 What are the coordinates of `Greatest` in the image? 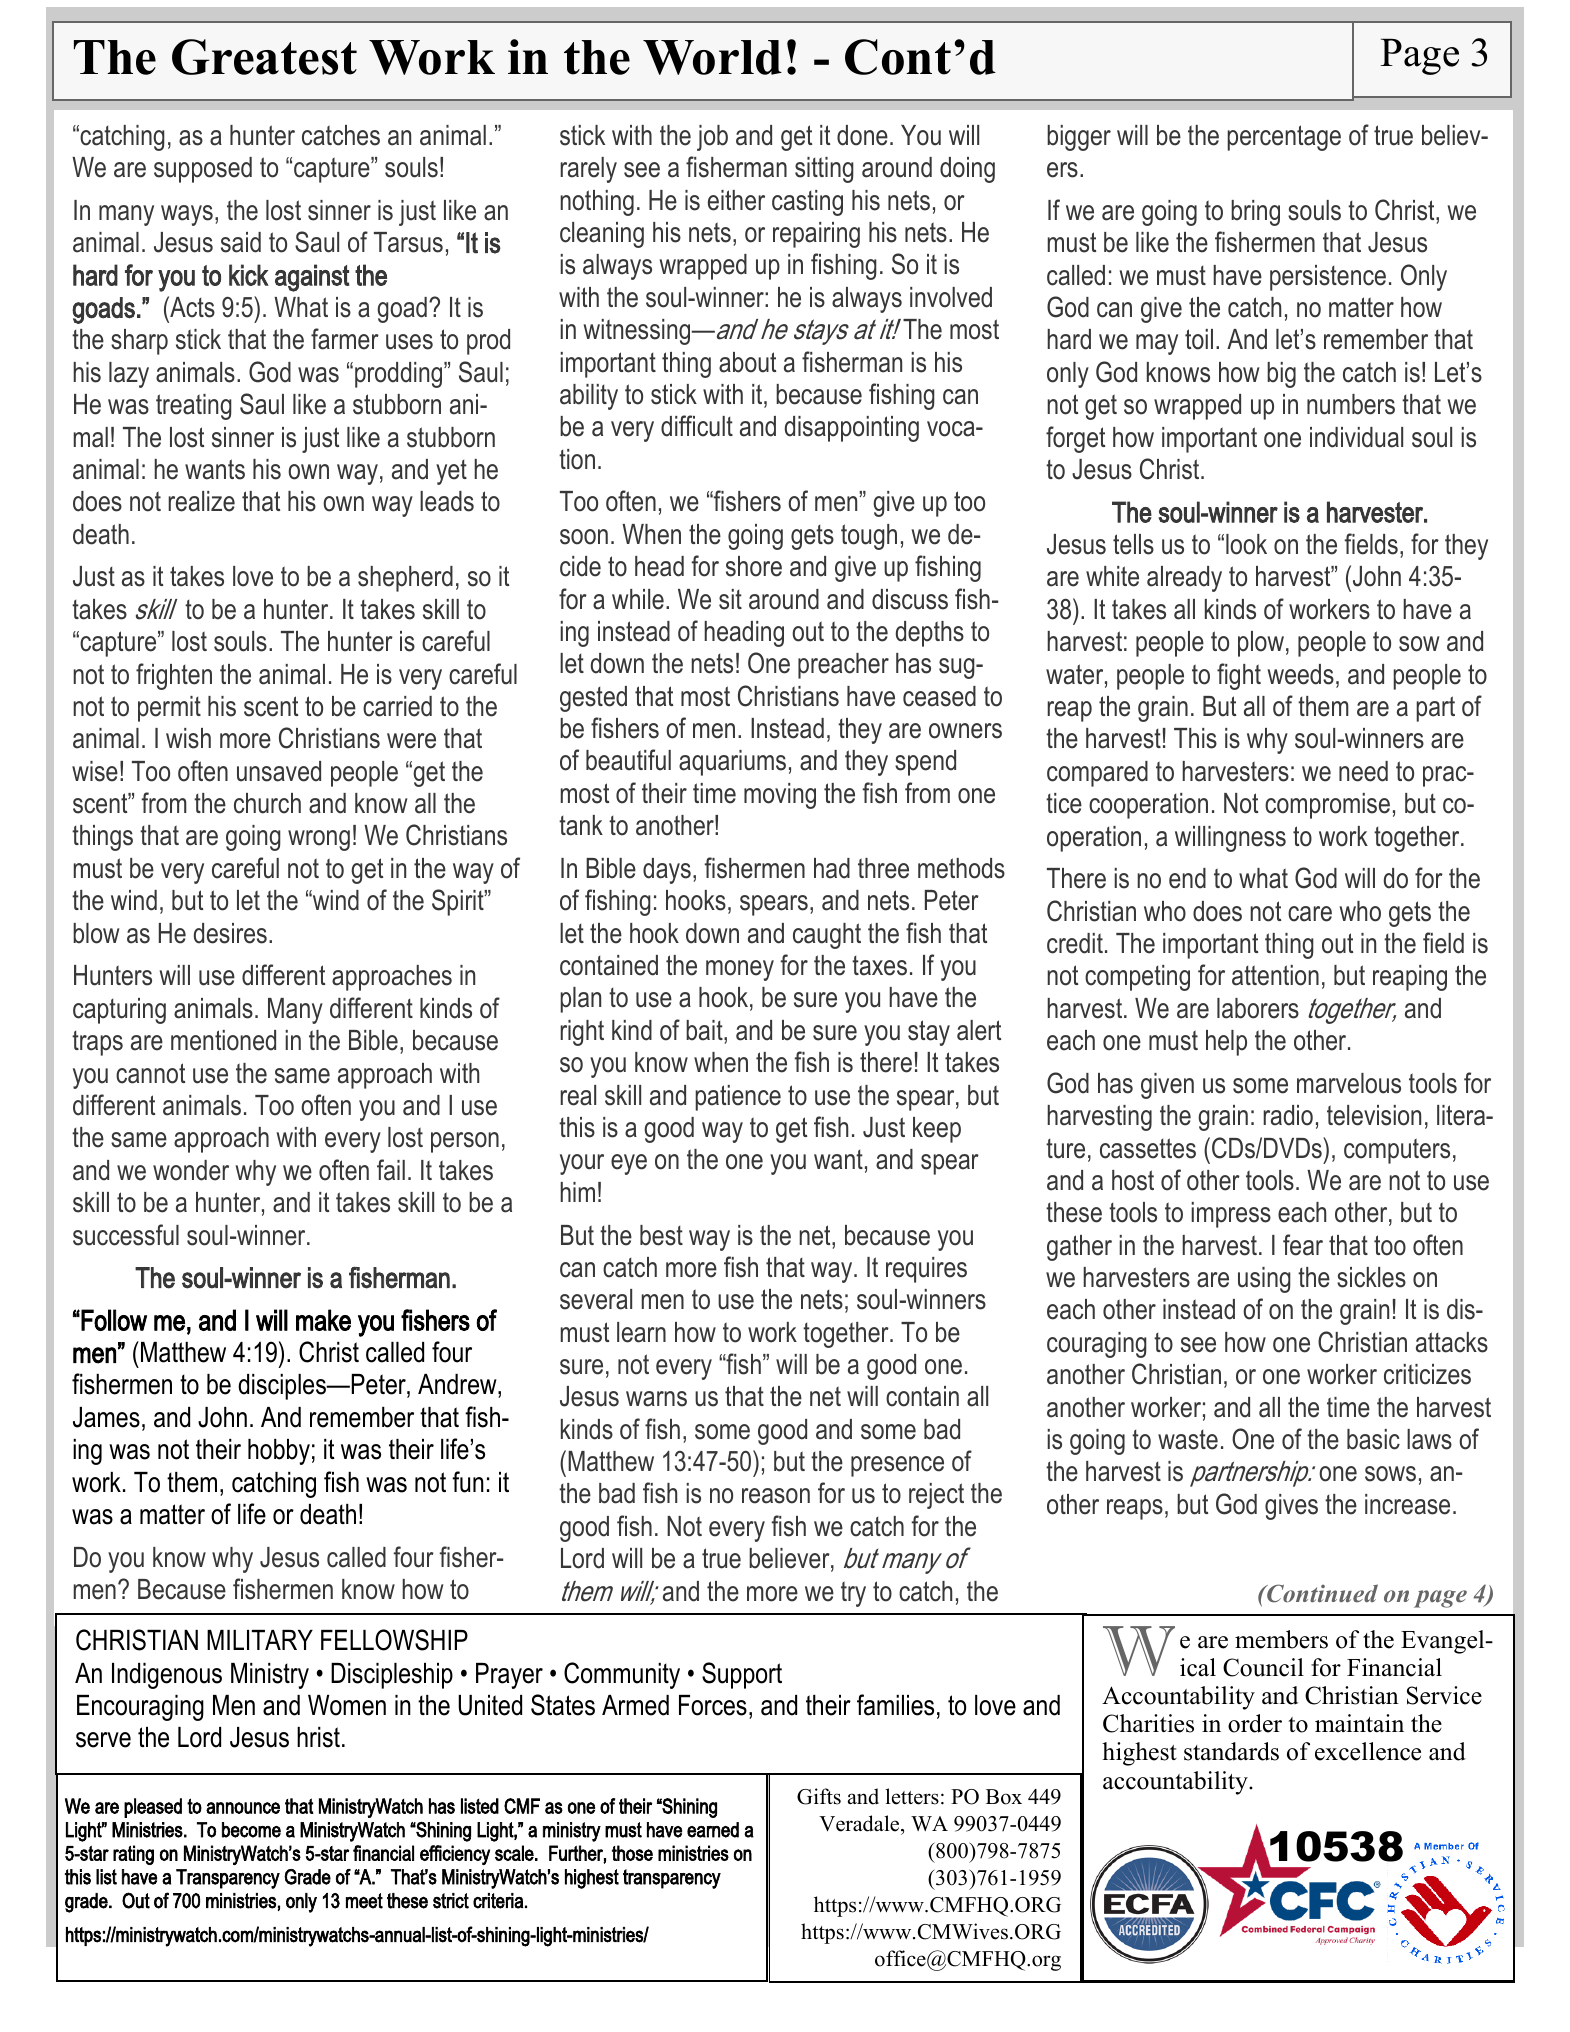 It's located at (264, 57).
